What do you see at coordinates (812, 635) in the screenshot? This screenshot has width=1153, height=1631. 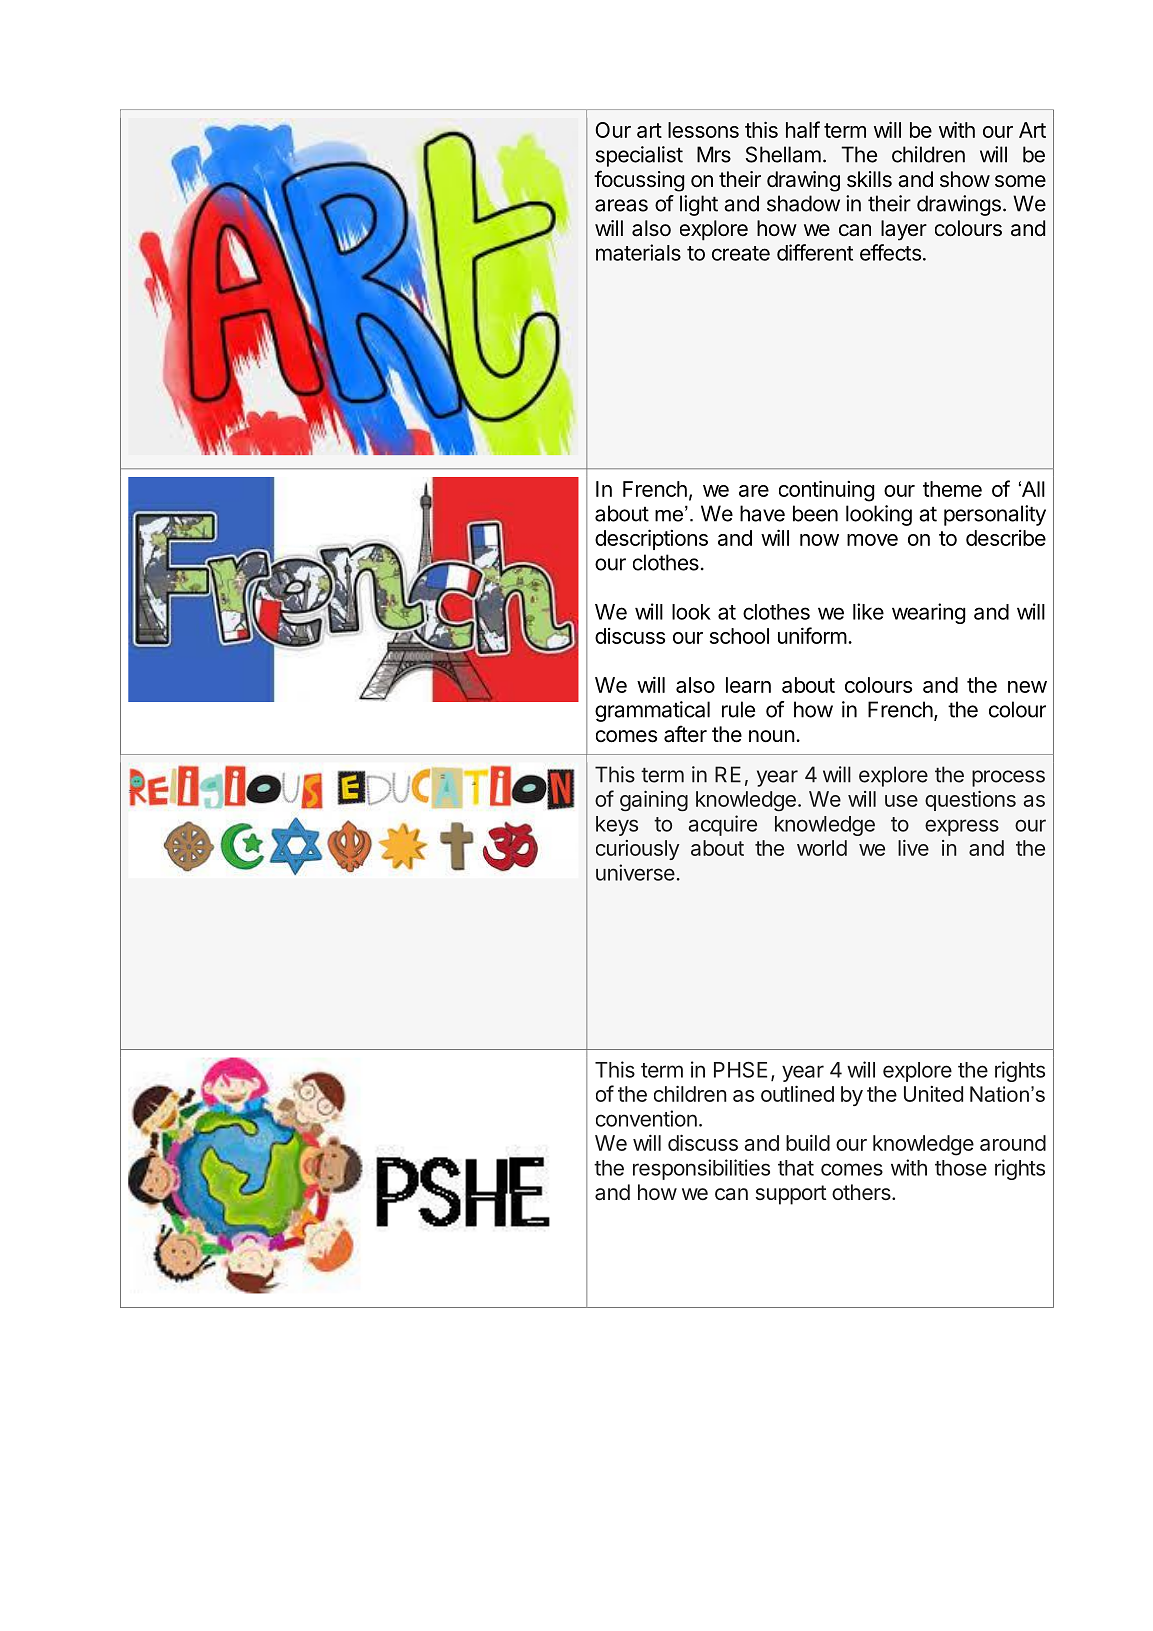 I see `uniform` at bounding box center [812, 635].
